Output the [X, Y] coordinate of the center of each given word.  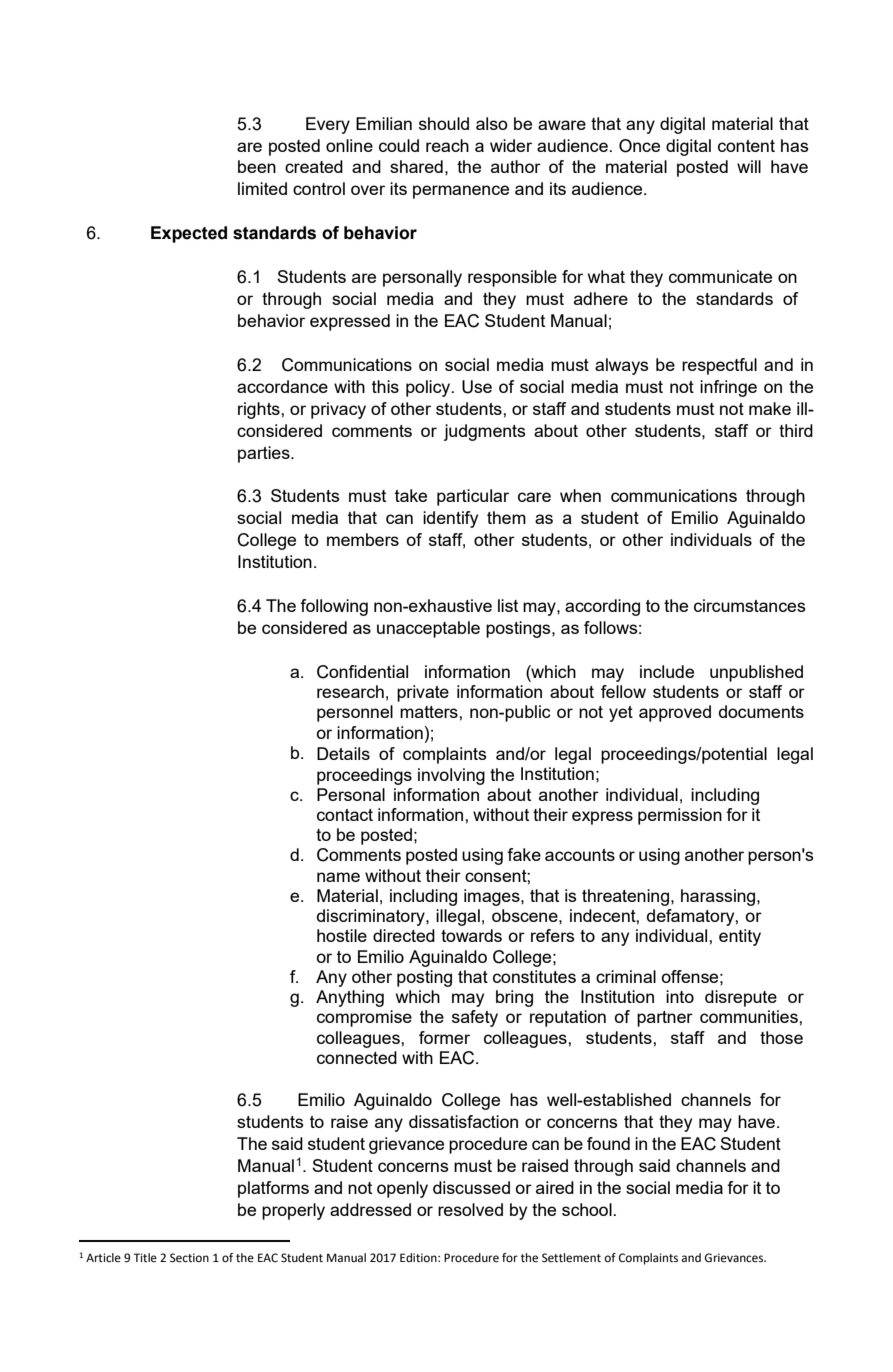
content [746, 146]
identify [450, 519]
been [257, 166]
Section [189, 1258]
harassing [719, 897]
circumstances [749, 605]
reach [447, 145]
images [493, 897]
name [338, 877]
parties [265, 454]
